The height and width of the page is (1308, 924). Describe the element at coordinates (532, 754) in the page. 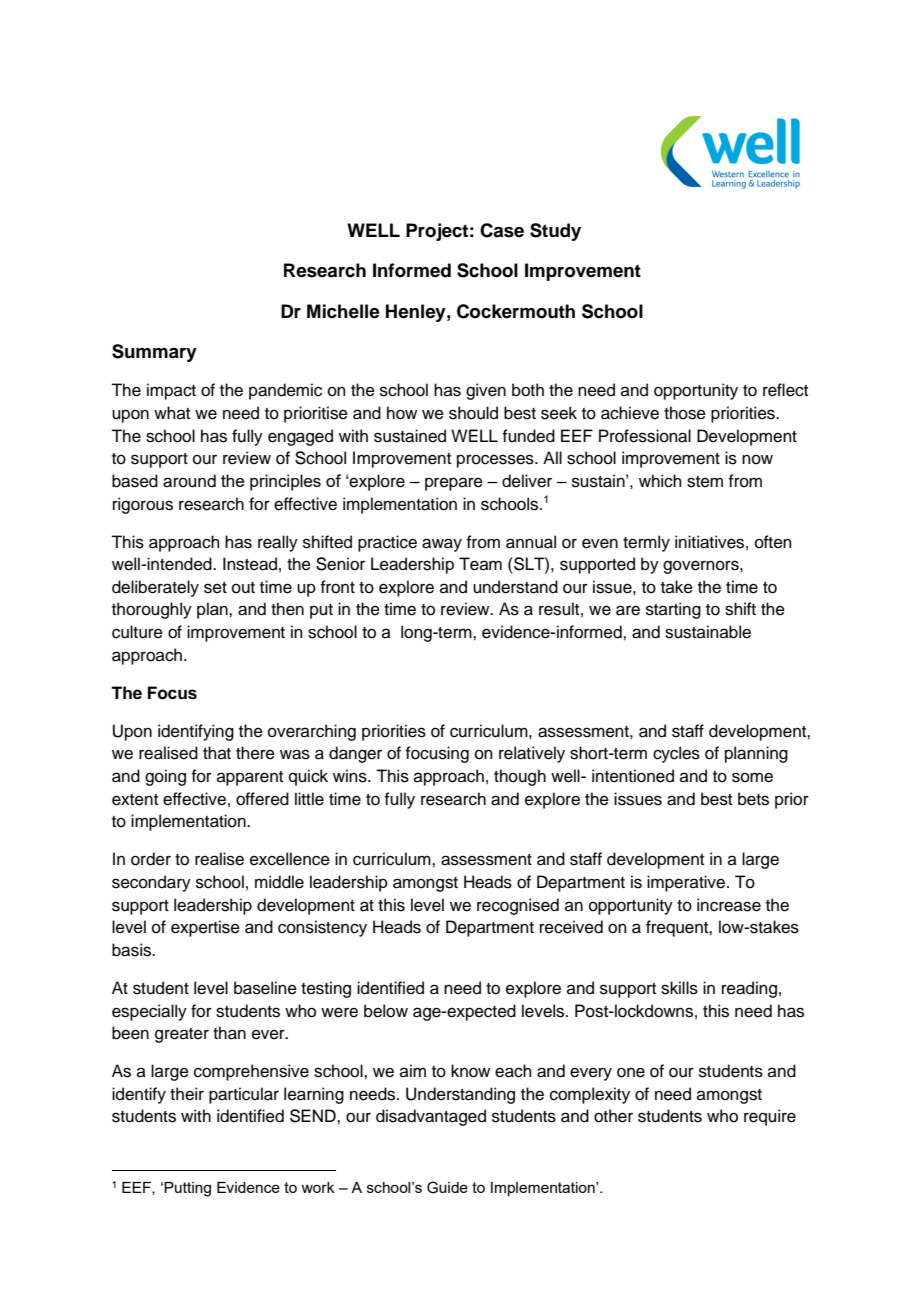

I see `relatively` at that location.
